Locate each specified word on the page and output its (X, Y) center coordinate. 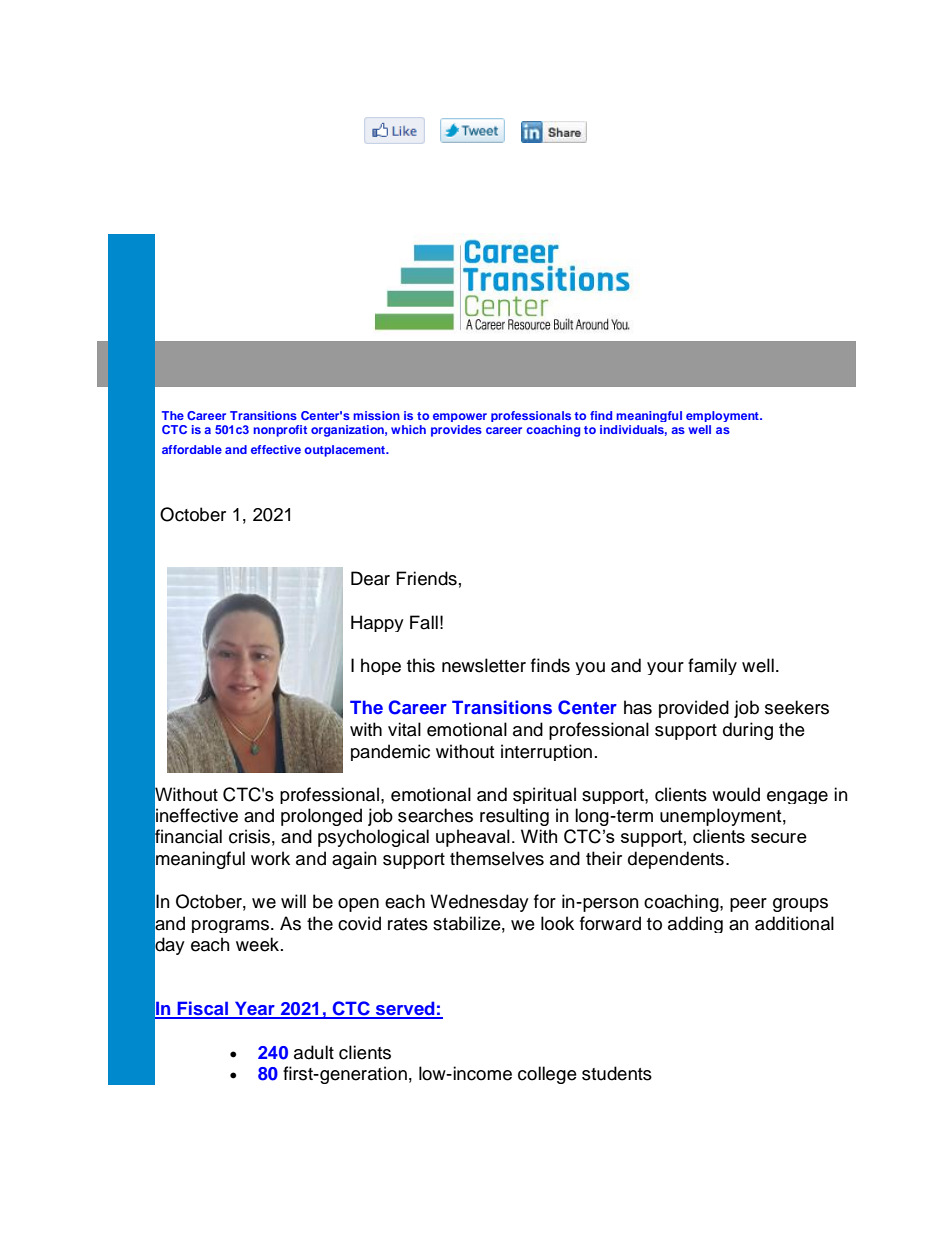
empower (460, 417)
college (547, 1075)
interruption (546, 752)
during (748, 731)
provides (456, 431)
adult (314, 1052)
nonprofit (280, 431)
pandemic (390, 752)
